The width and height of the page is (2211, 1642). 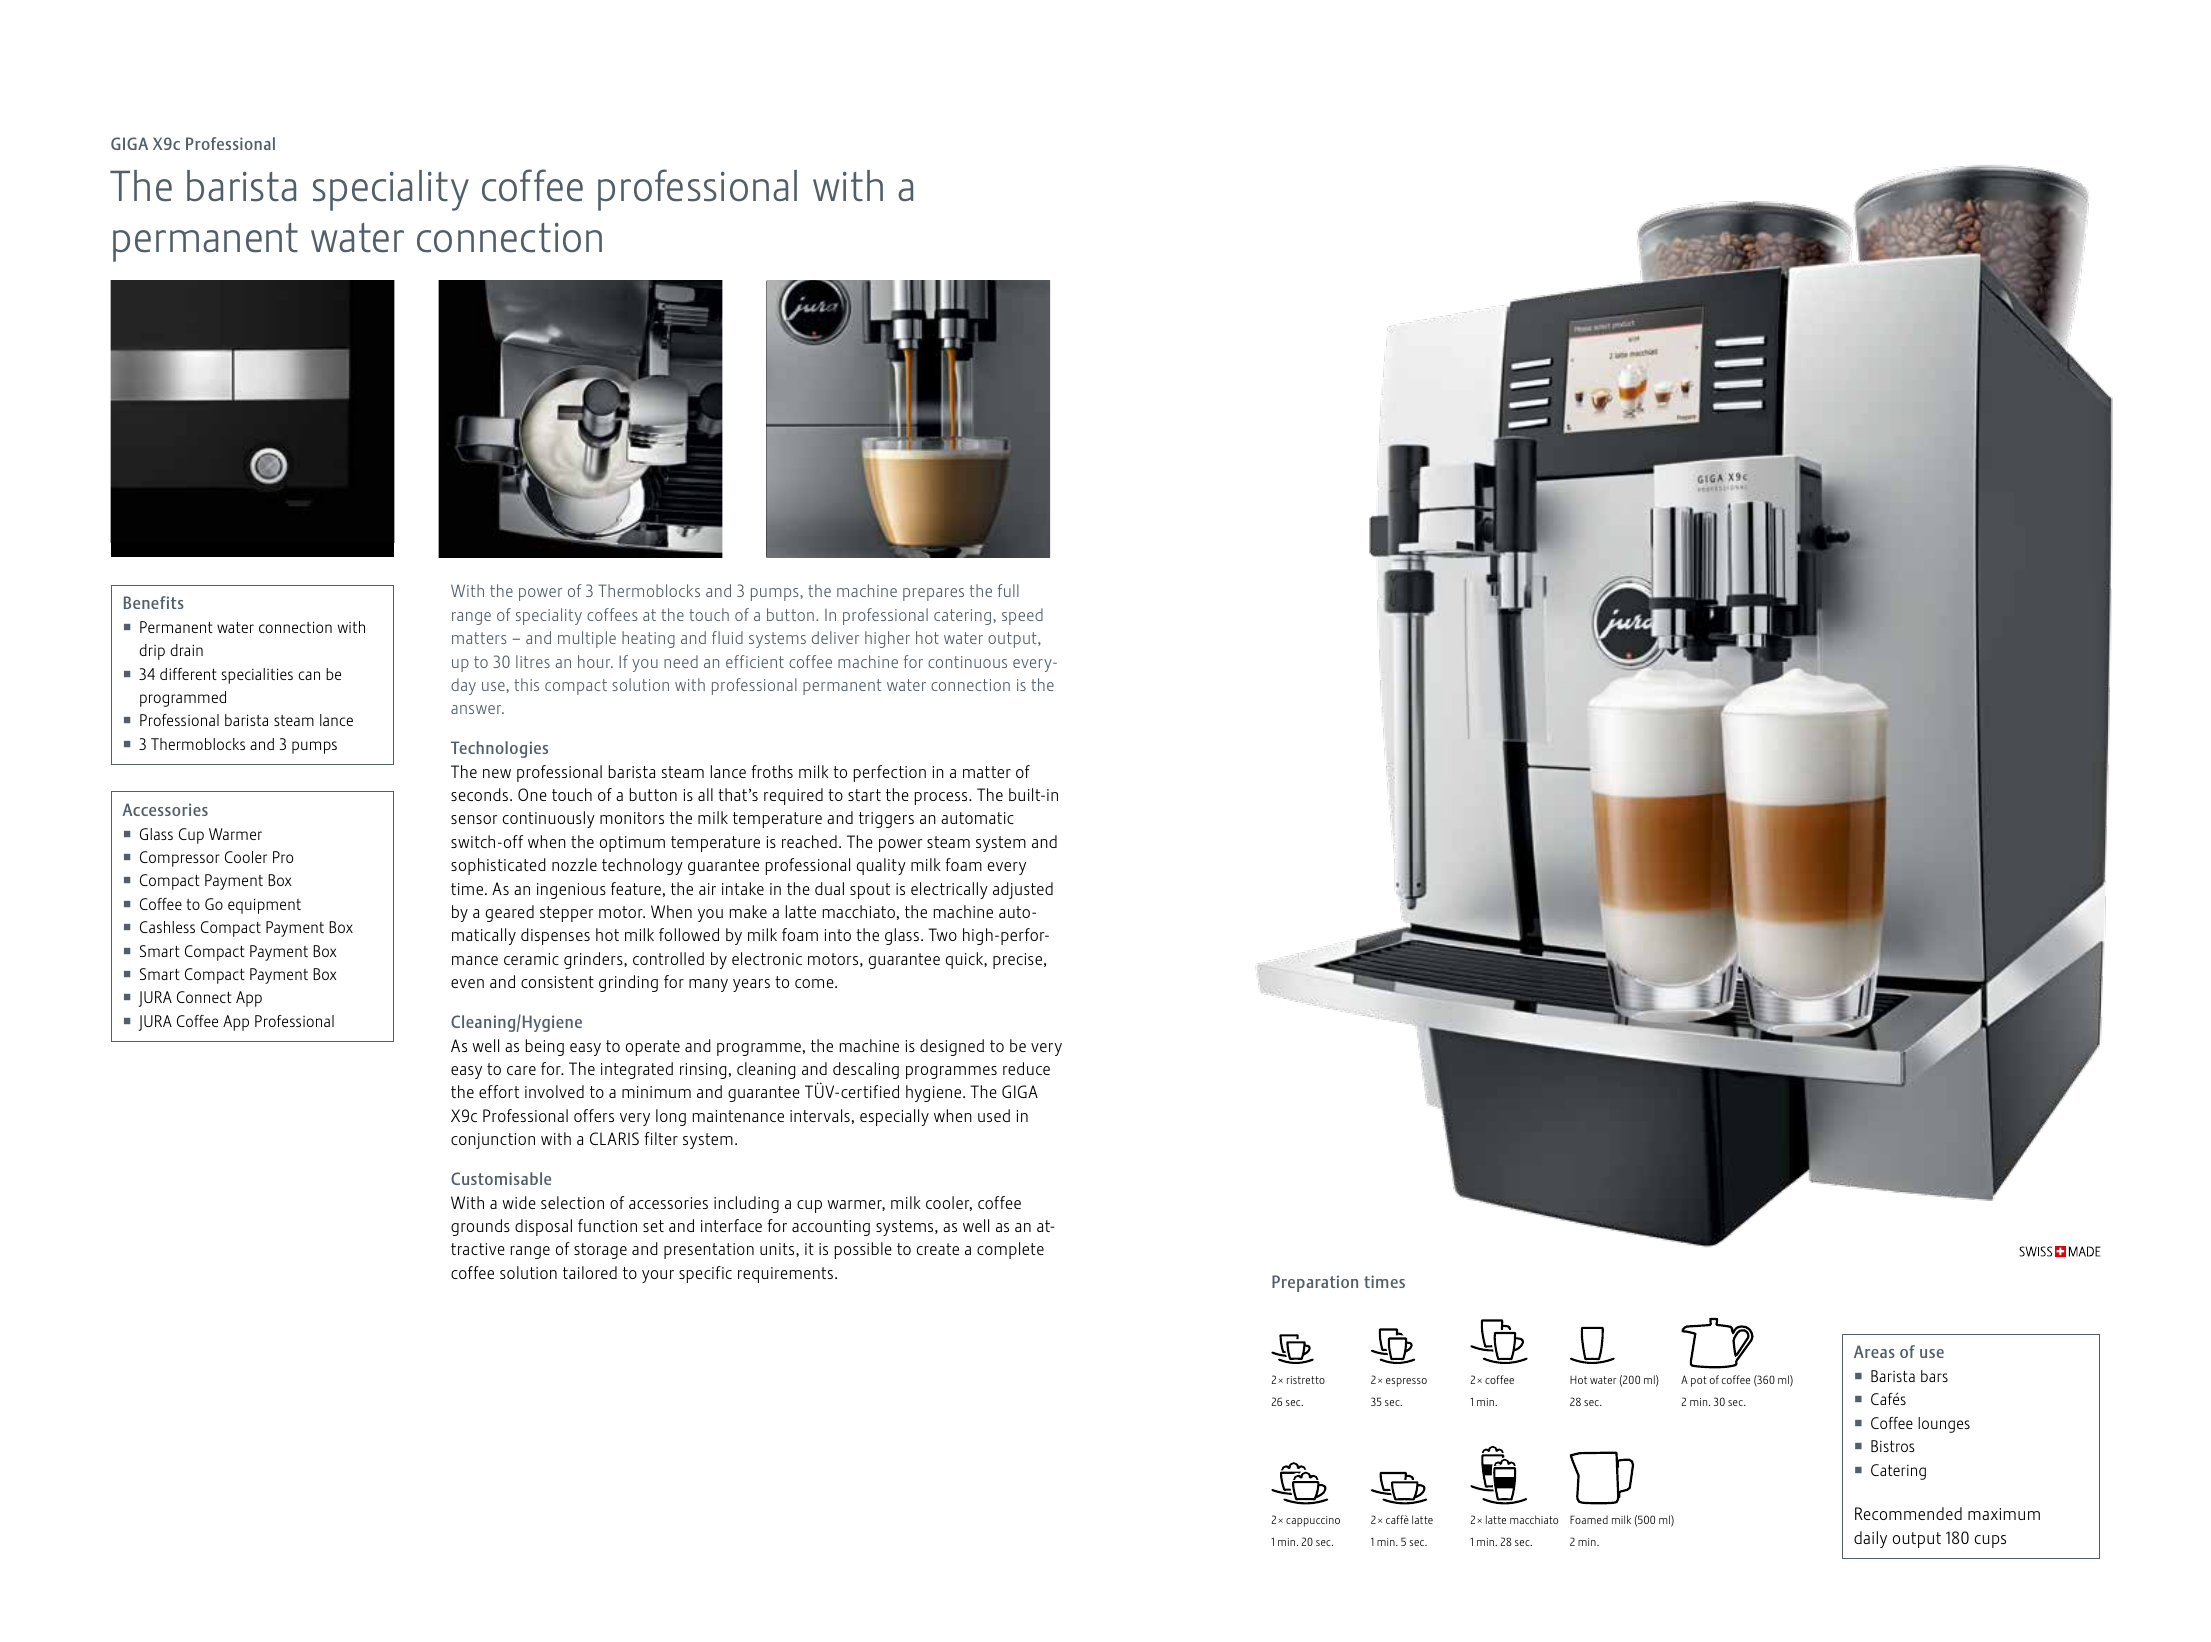 What do you see at coordinates (1008, 590) in the page?
I see `full` at bounding box center [1008, 590].
